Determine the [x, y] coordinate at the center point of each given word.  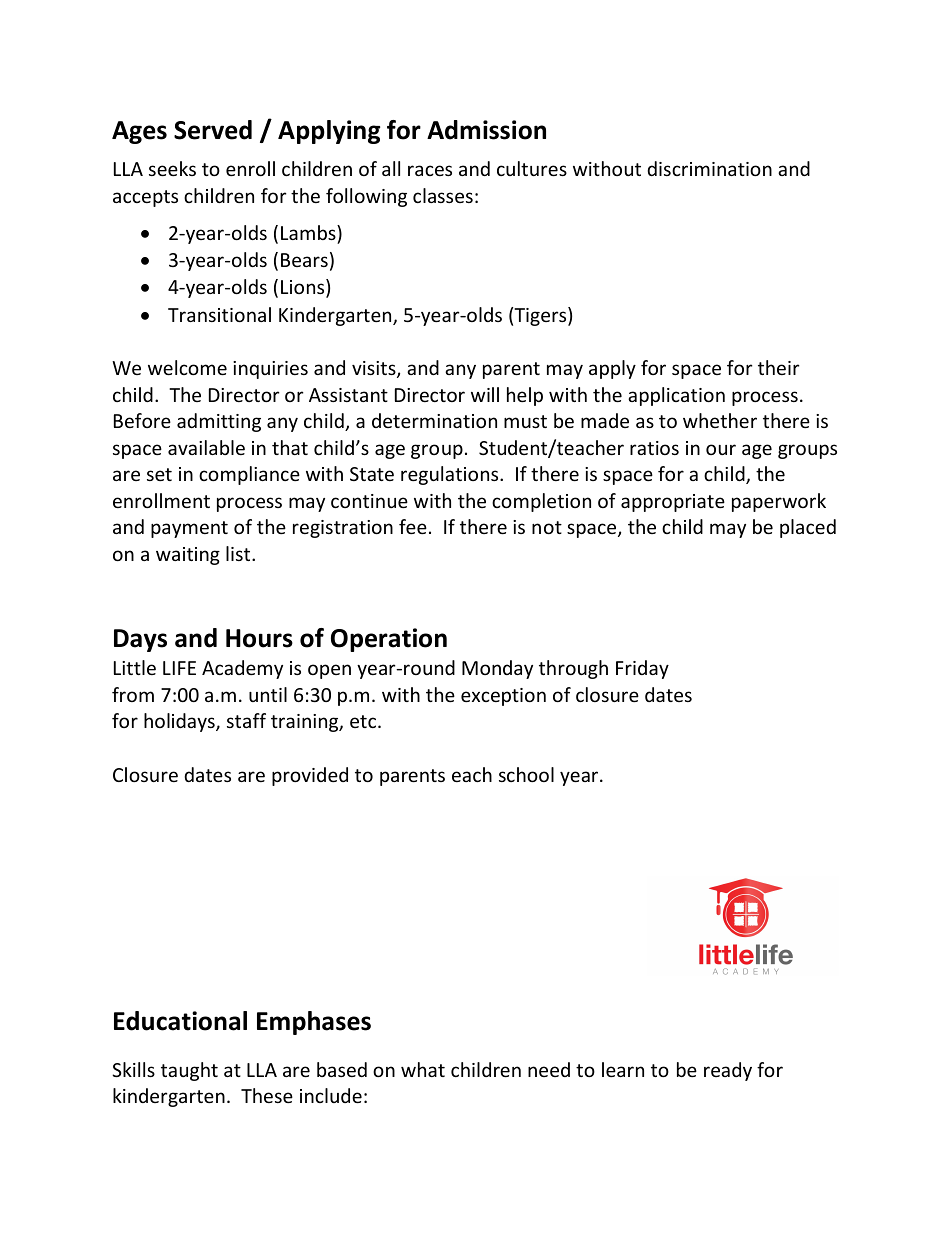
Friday [642, 669]
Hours [259, 638]
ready [728, 1071]
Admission [486, 130]
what [423, 1069]
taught [189, 1071]
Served [213, 130]
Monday [497, 669]
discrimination [709, 168]
